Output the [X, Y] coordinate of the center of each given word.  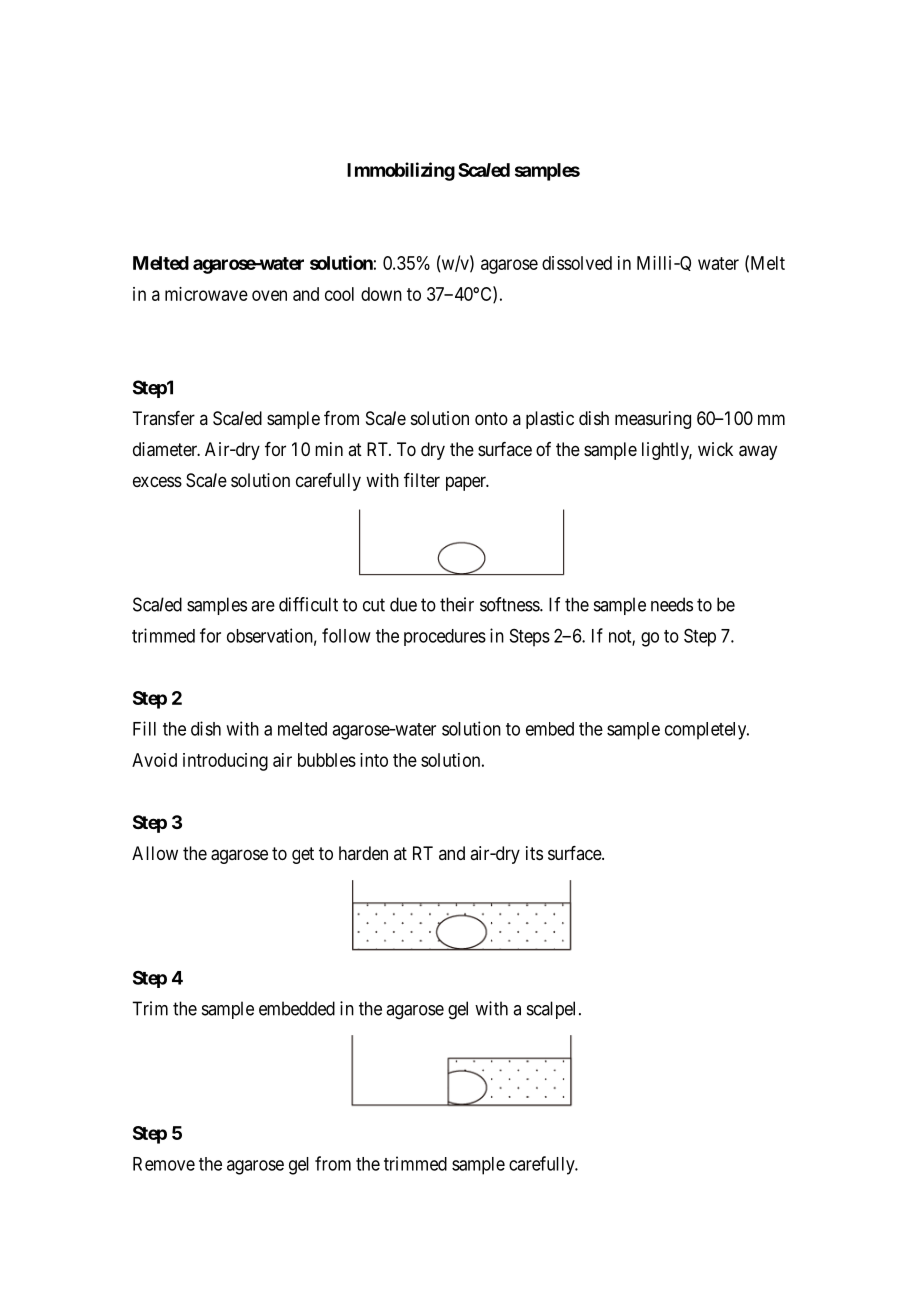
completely [707, 731]
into [374, 760]
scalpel [553, 1010]
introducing [225, 762]
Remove [164, 1164]
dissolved [577, 263]
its [534, 853]
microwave [206, 294]
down [381, 294]
